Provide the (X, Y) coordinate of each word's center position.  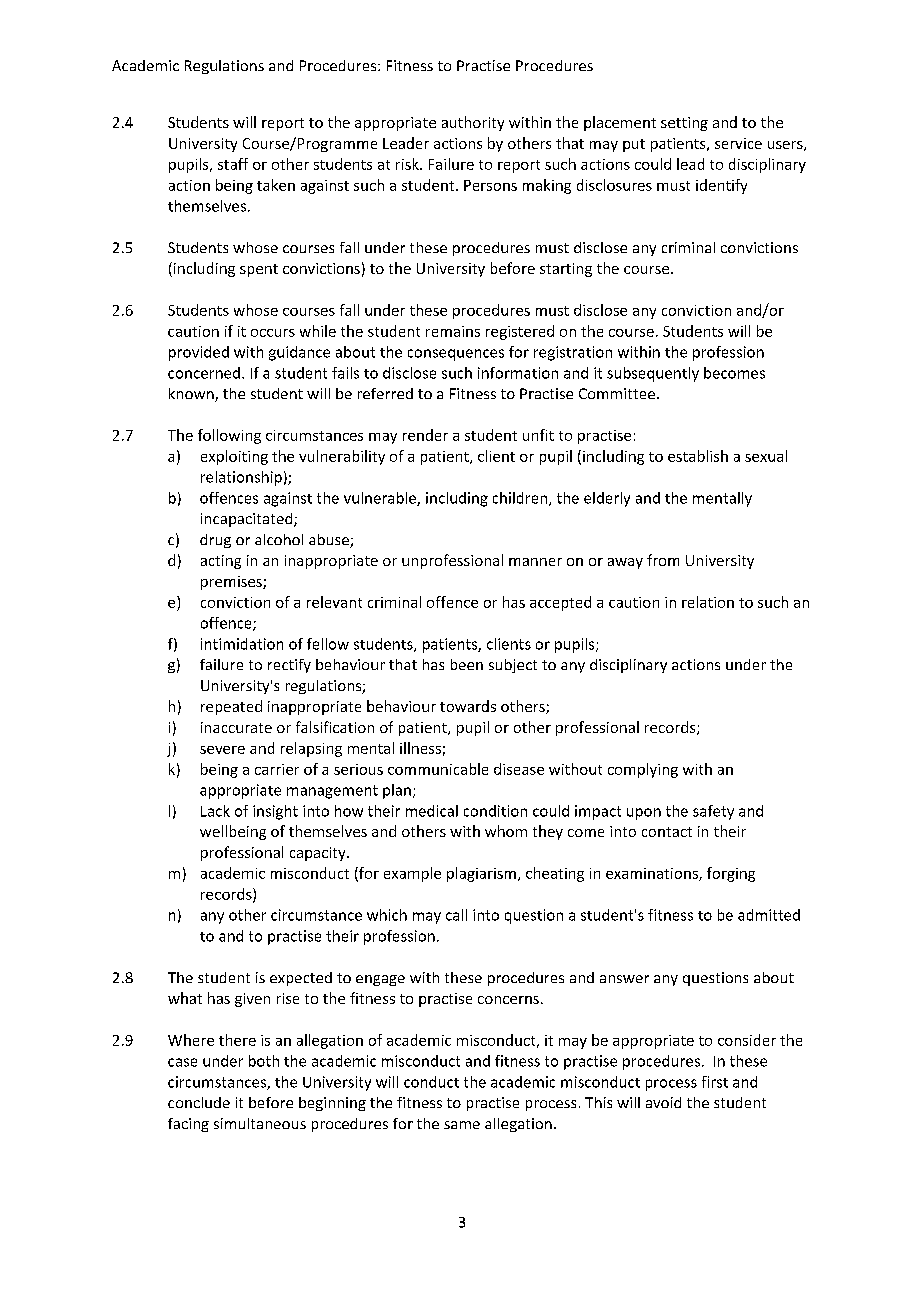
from (663, 560)
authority (473, 123)
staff (233, 164)
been (467, 664)
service (738, 143)
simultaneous (260, 1123)
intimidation (242, 644)
